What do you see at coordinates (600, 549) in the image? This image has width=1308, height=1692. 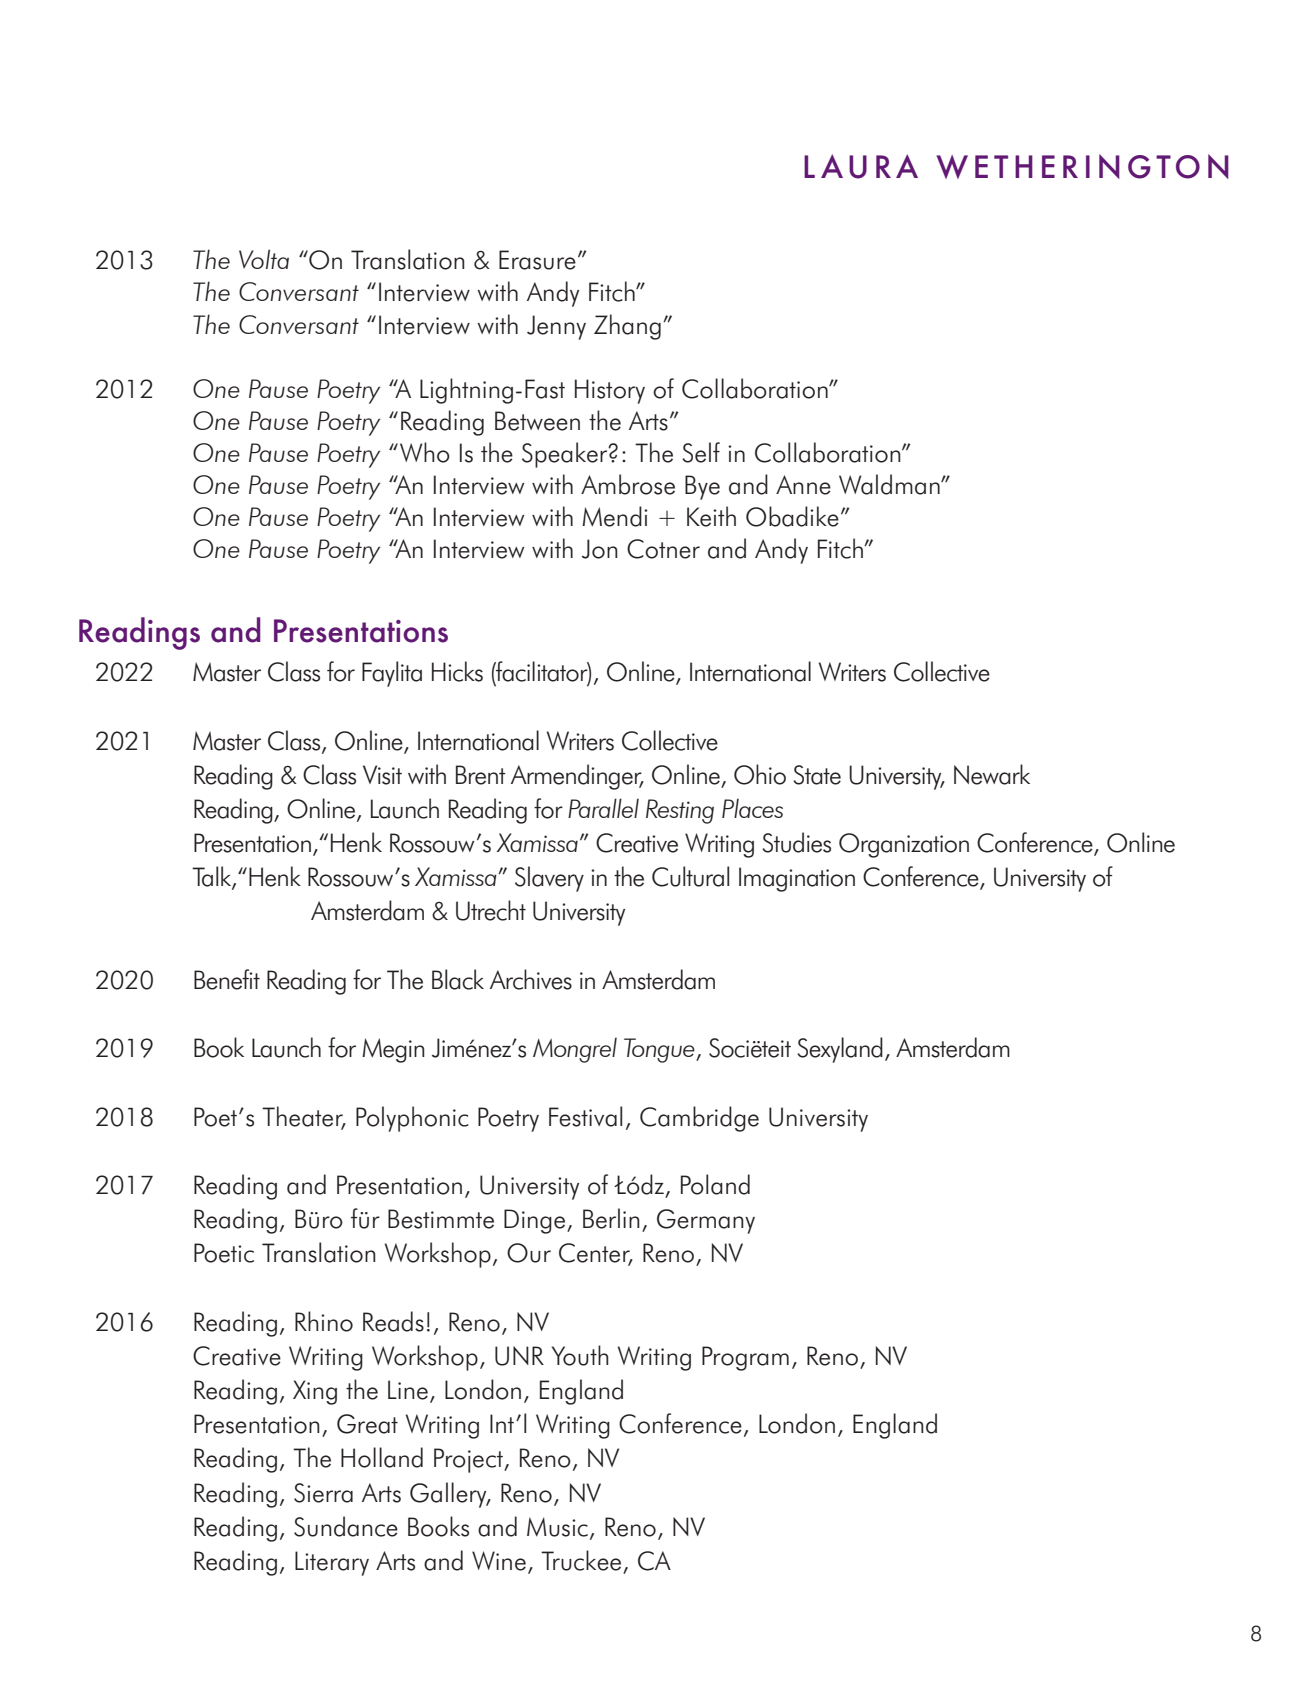 I see `Jon` at bounding box center [600, 549].
